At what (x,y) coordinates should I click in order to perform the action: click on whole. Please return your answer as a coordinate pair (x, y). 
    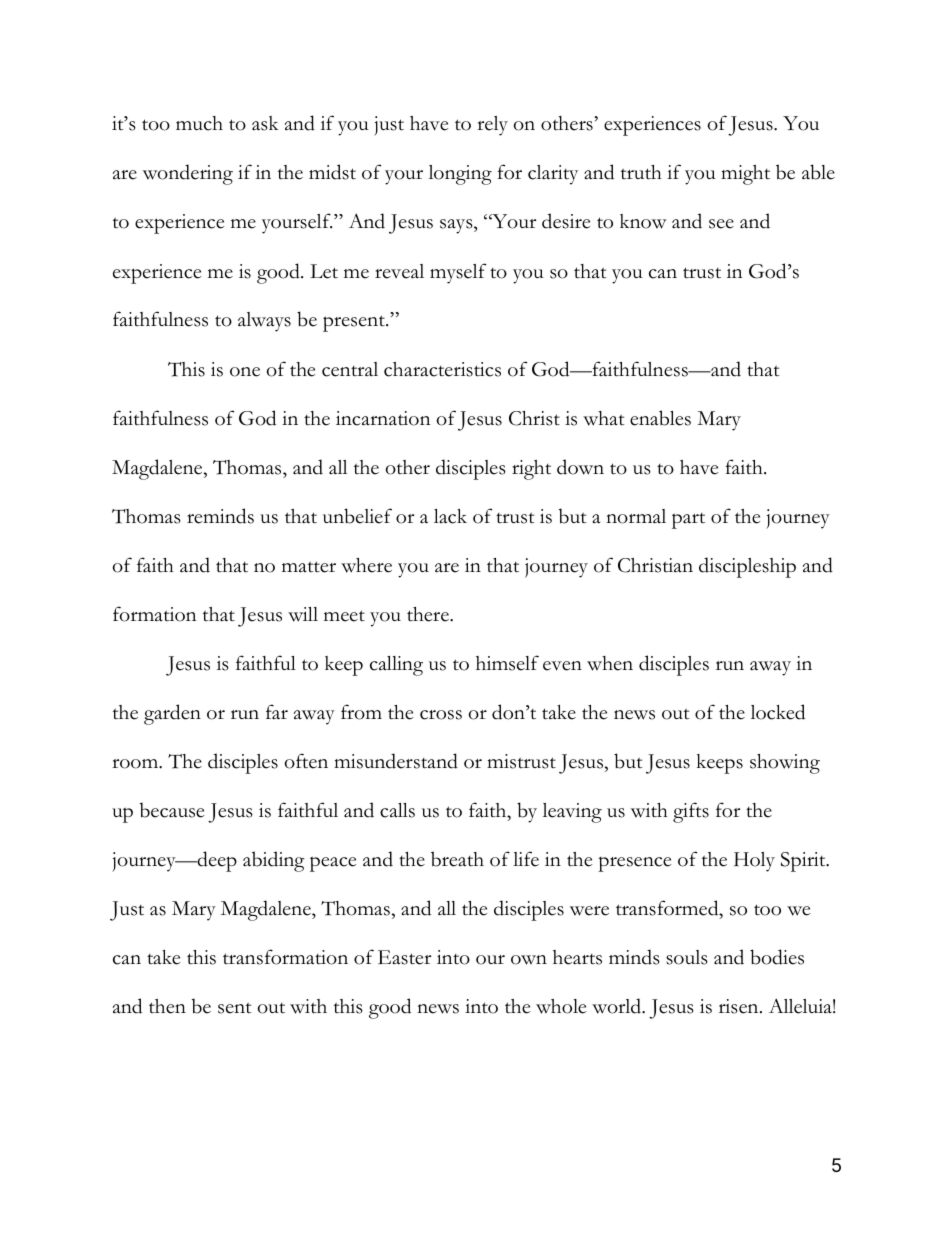
    Looking at the image, I should click on (561, 1006).
